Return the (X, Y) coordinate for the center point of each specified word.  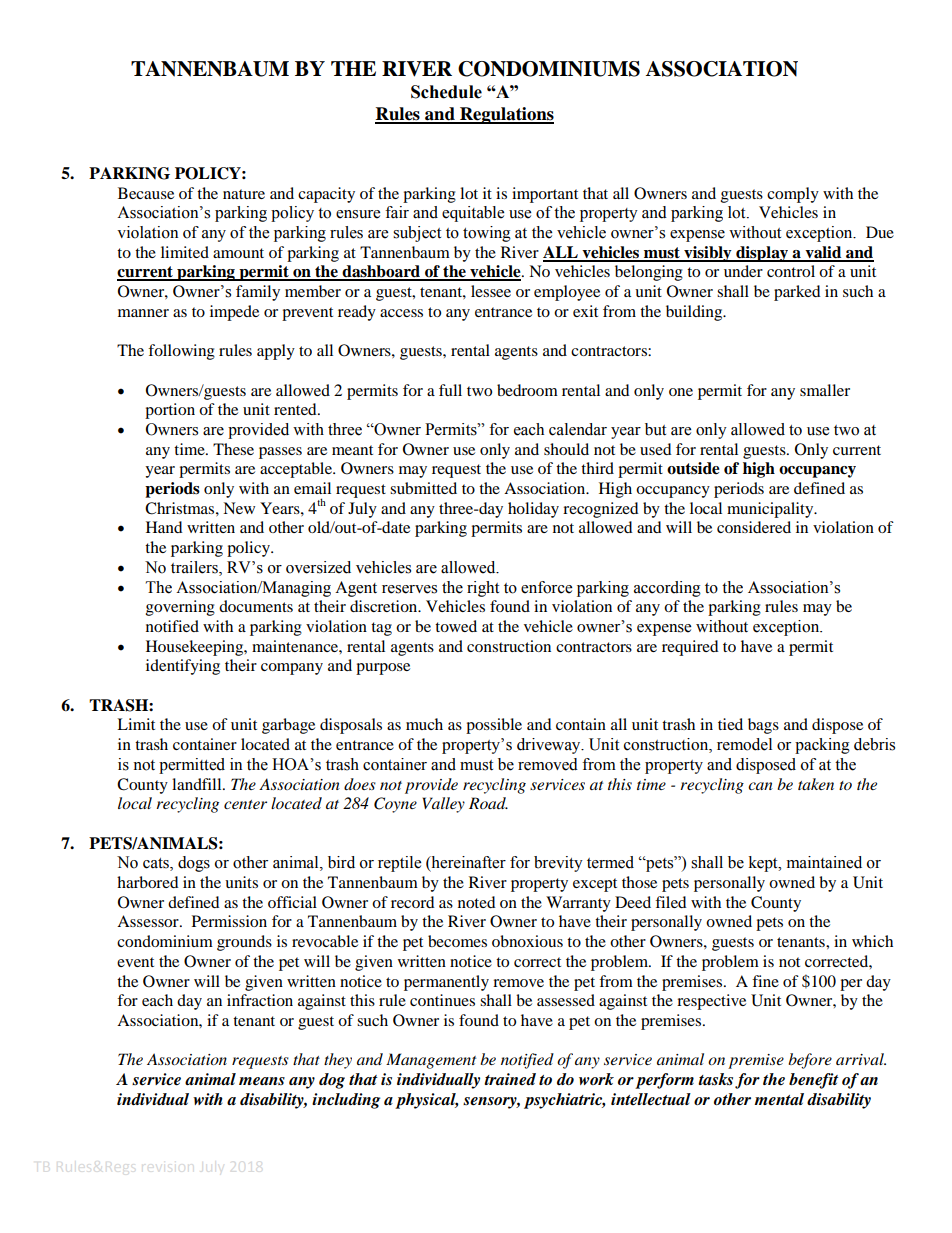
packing (822, 746)
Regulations (506, 115)
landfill (198, 784)
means (262, 1081)
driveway (550, 746)
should (566, 449)
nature (244, 194)
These (233, 449)
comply (793, 195)
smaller (825, 390)
